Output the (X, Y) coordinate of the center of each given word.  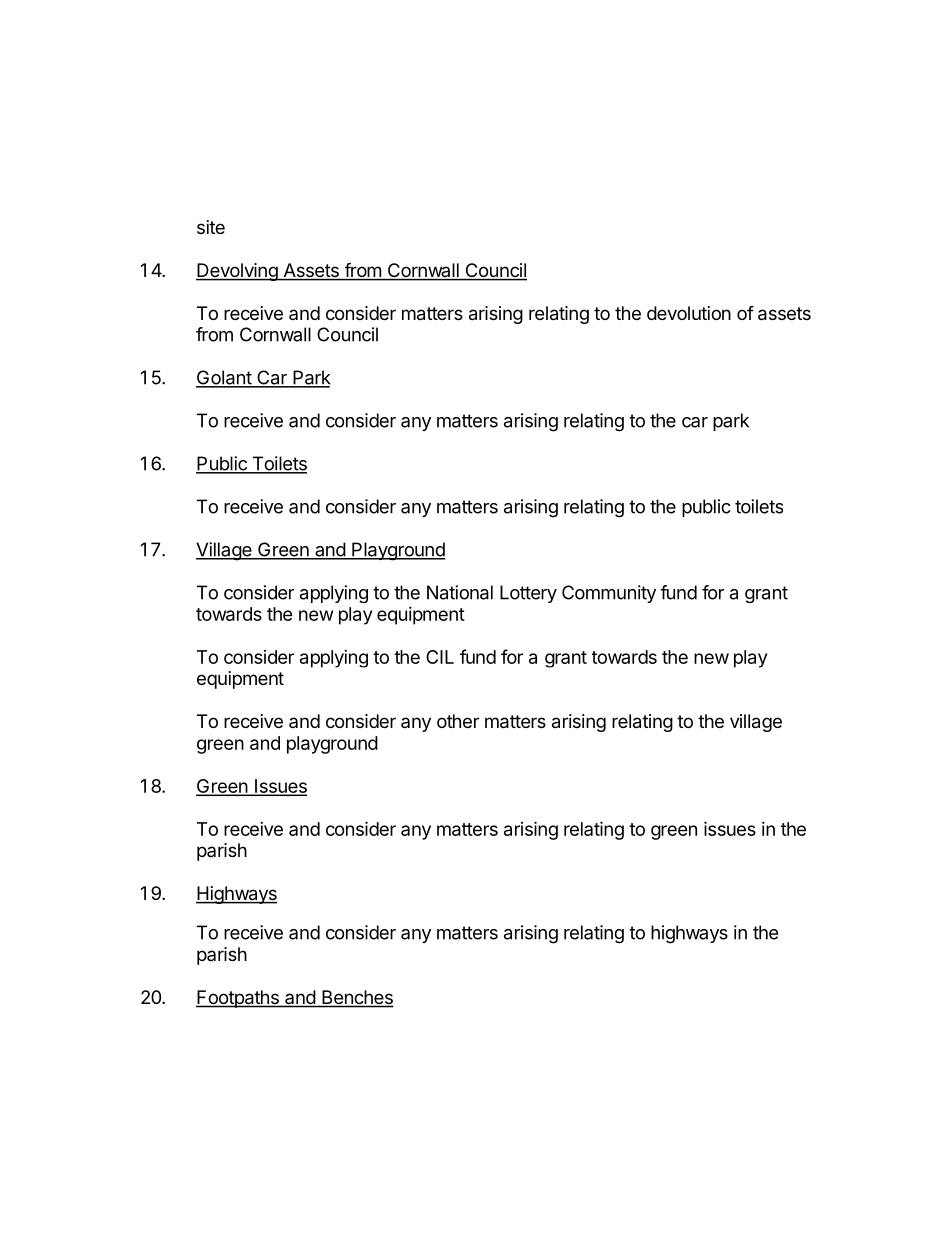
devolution (689, 313)
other (458, 721)
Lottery (528, 594)
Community (609, 594)
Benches (357, 998)
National (460, 592)
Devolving (238, 272)
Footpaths (238, 999)
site (211, 227)
